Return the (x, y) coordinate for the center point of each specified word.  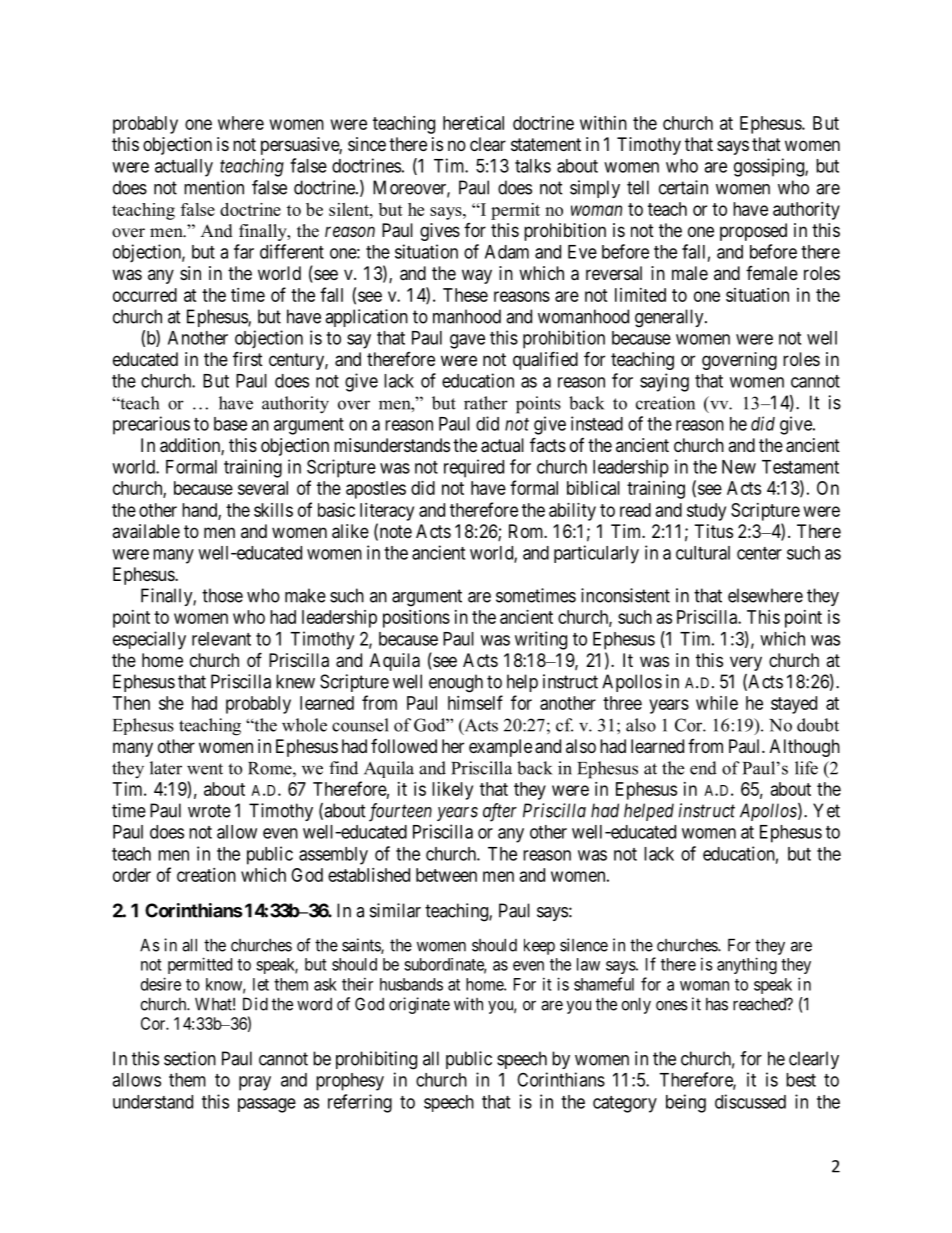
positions (416, 619)
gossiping (770, 167)
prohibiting (376, 1060)
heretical (473, 123)
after (500, 812)
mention (214, 187)
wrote (209, 811)
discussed (750, 1101)
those (222, 595)
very (746, 663)
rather (486, 403)
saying (664, 382)
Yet (826, 810)
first (248, 358)
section (190, 1058)
